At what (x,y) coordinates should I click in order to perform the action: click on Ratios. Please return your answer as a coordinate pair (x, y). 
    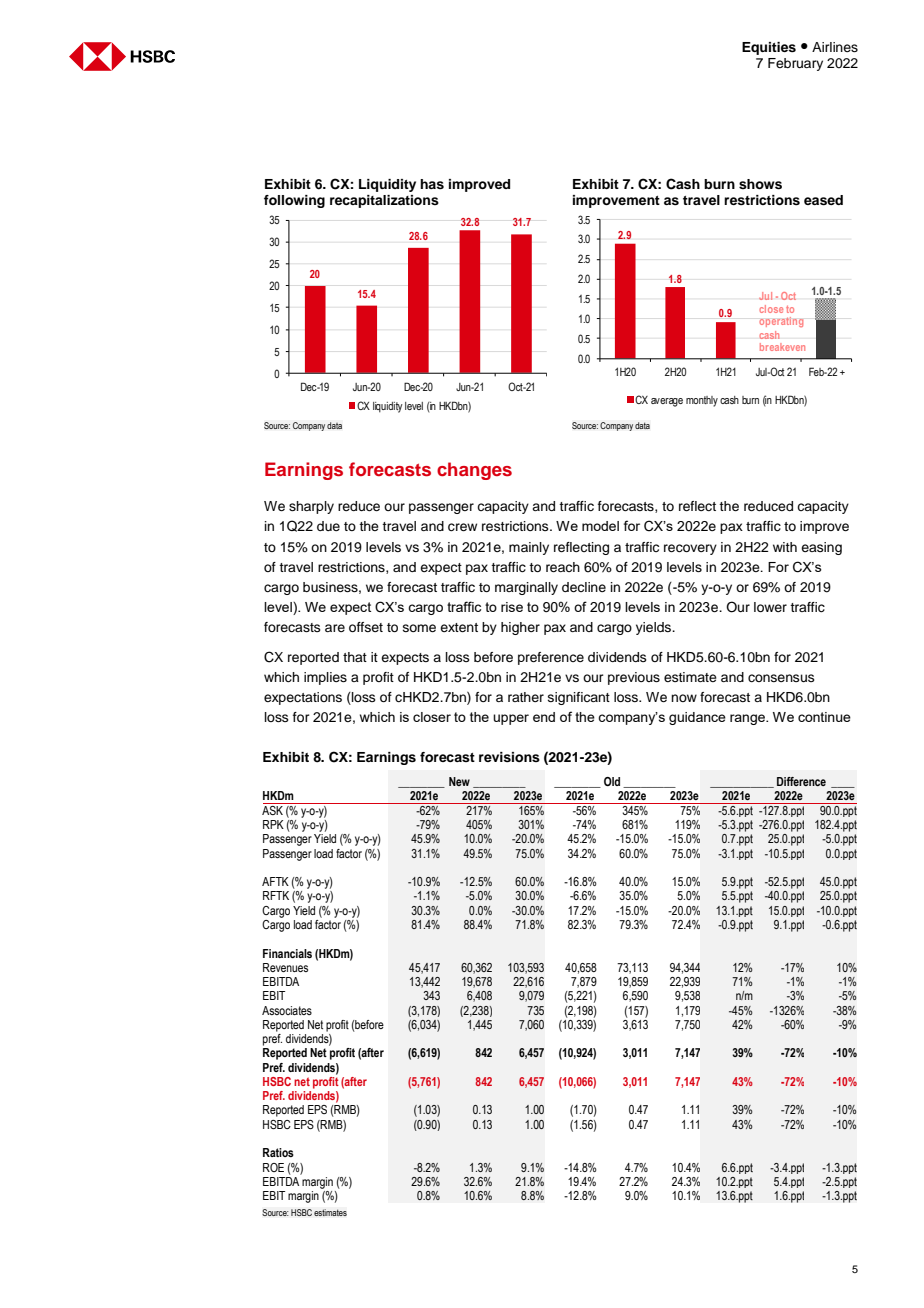
    Looking at the image, I should click on (278, 1152).
